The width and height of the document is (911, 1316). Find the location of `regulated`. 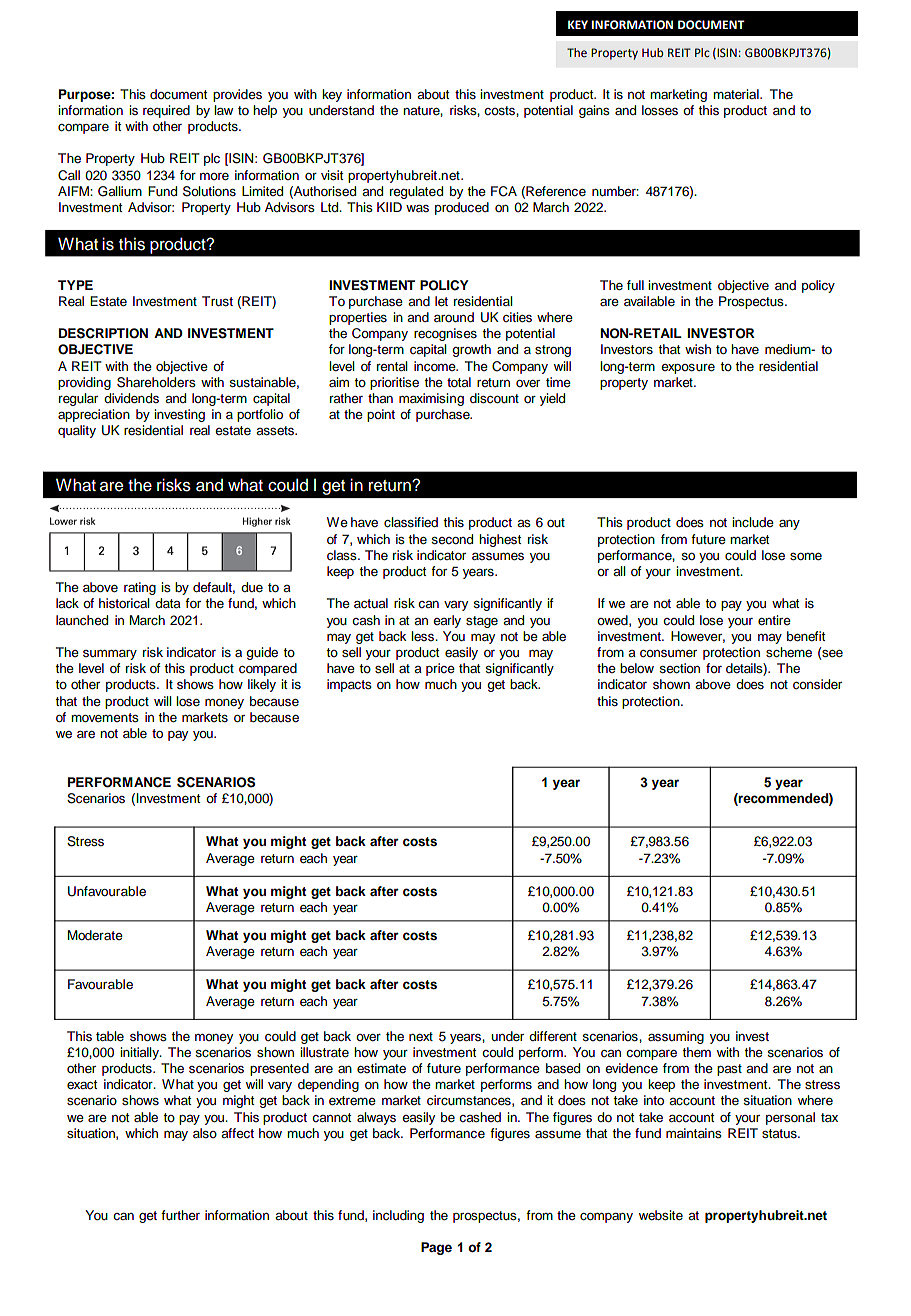

regulated is located at coordinates (416, 192).
